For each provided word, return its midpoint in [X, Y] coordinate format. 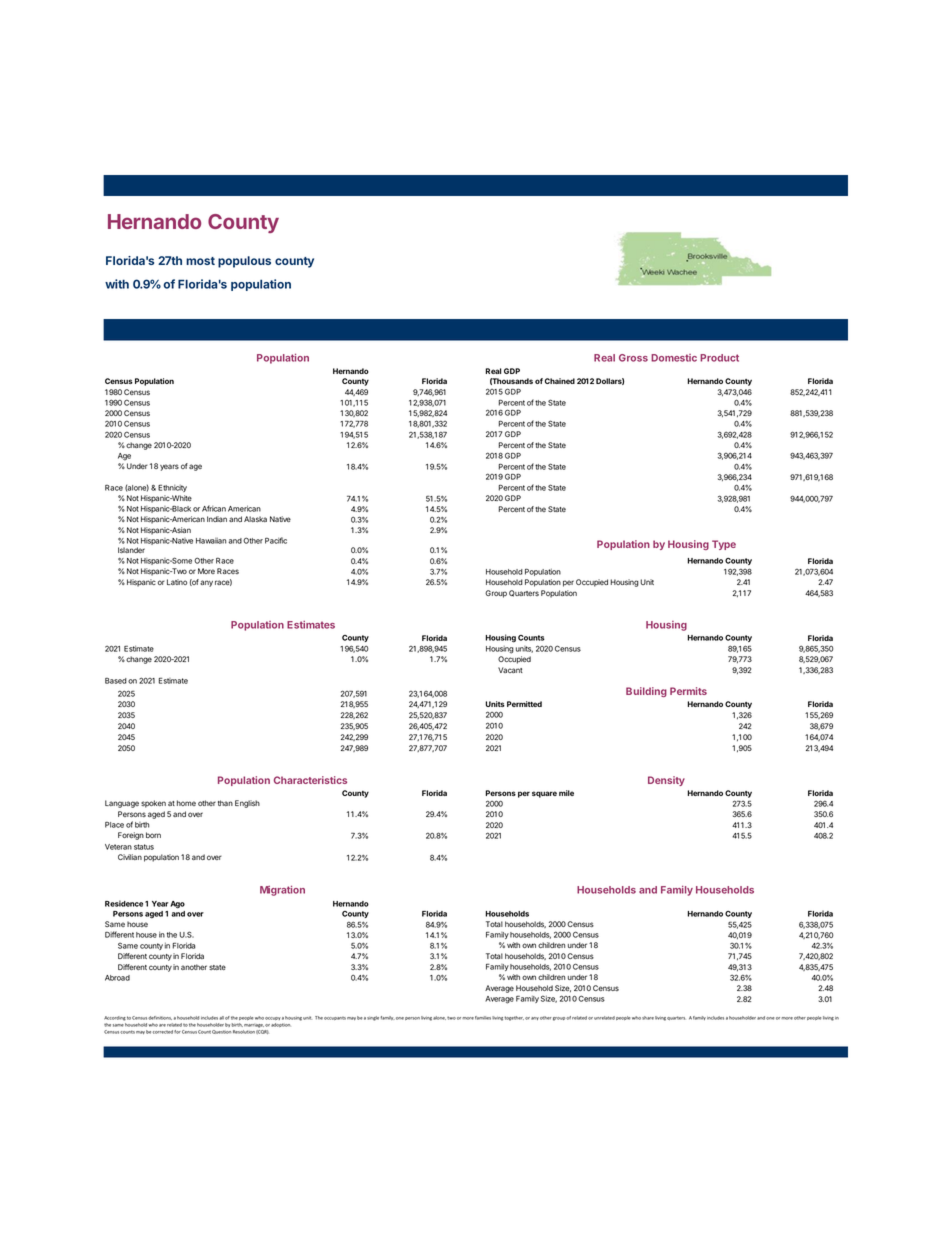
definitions [160, 1018]
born [153, 835]
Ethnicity [172, 488]
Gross [633, 358]
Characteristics [310, 780]
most [200, 261]
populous [244, 262]
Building [646, 692]
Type [724, 545]
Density [666, 781]
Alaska [255, 519]
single [373, 1018]
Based [116, 681]
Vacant [510, 670]
